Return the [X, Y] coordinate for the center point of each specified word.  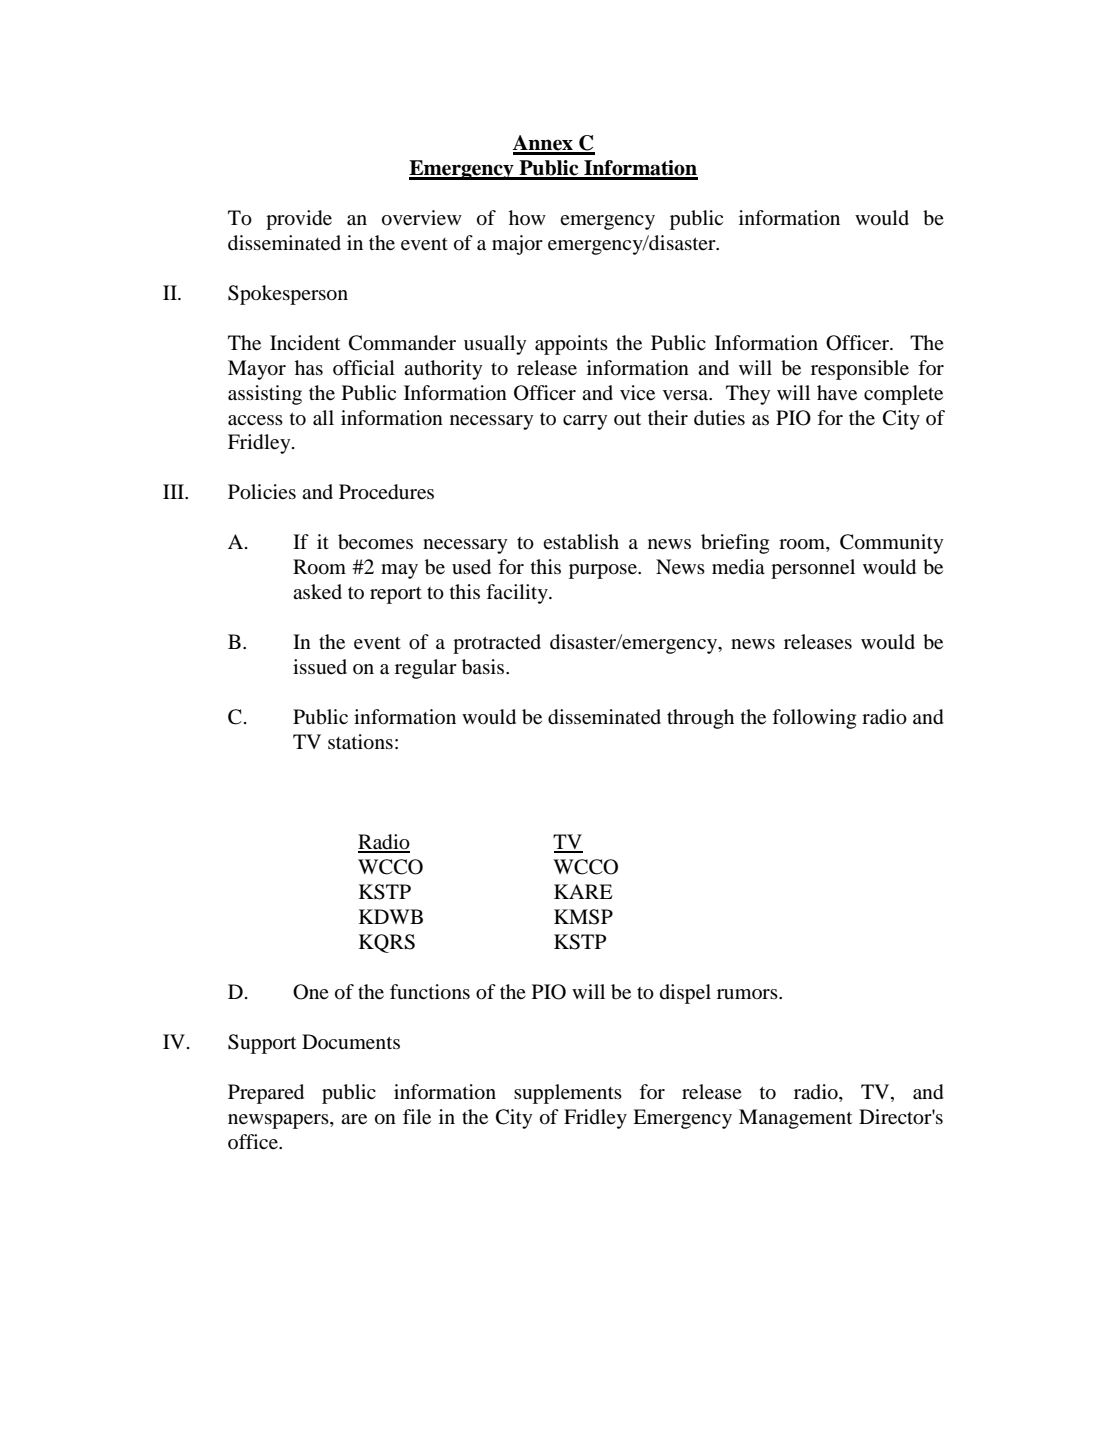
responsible [860, 370]
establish [581, 542]
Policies [262, 492]
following [814, 719]
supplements [568, 1094]
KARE [583, 891]
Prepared [266, 1094]
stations [360, 742]
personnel [813, 569]
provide [299, 220]
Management [795, 1119]
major [517, 245]
